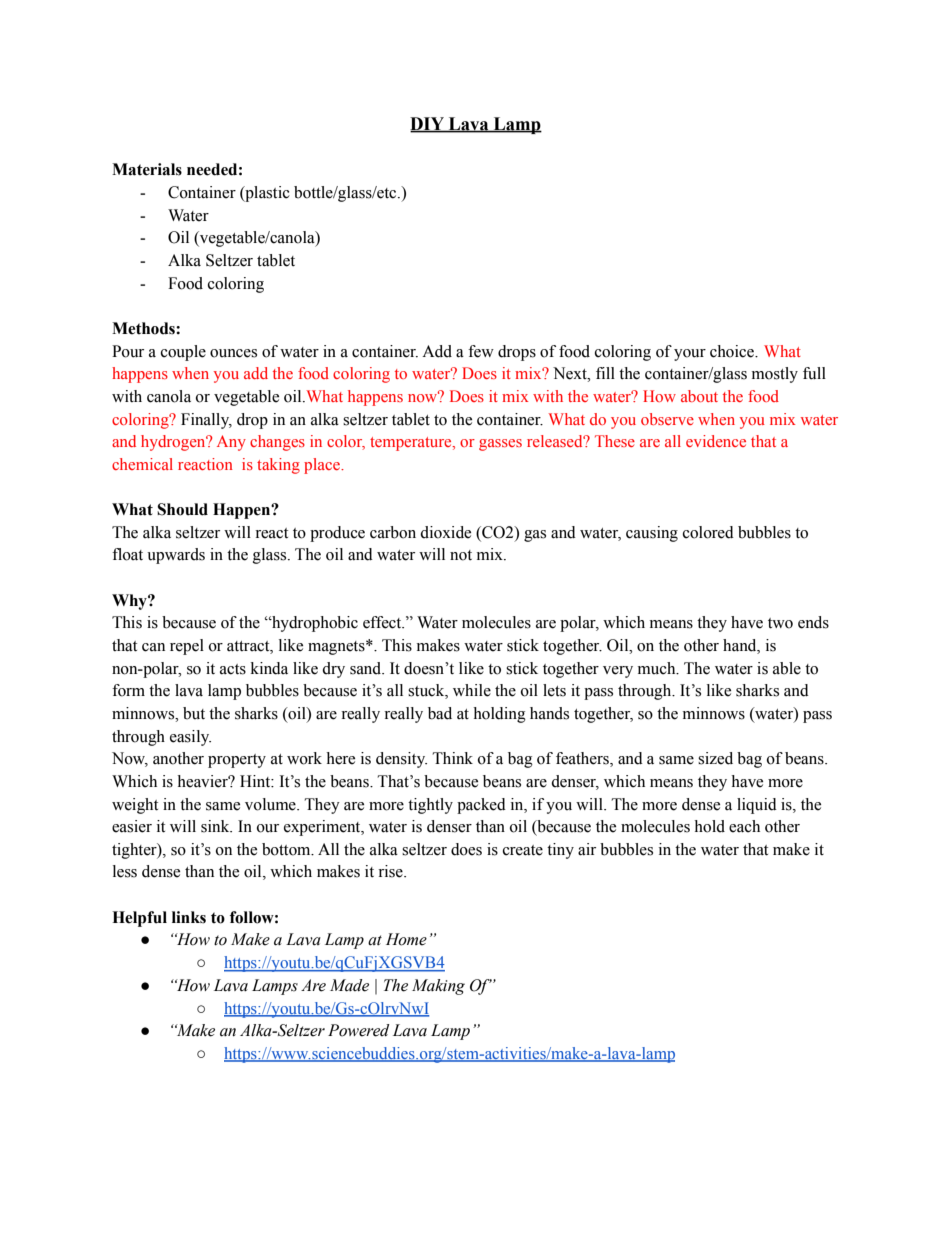  What do you see at coordinates (176, 556) in the document?
I see `upwards` at bounding box center [176, 556].
